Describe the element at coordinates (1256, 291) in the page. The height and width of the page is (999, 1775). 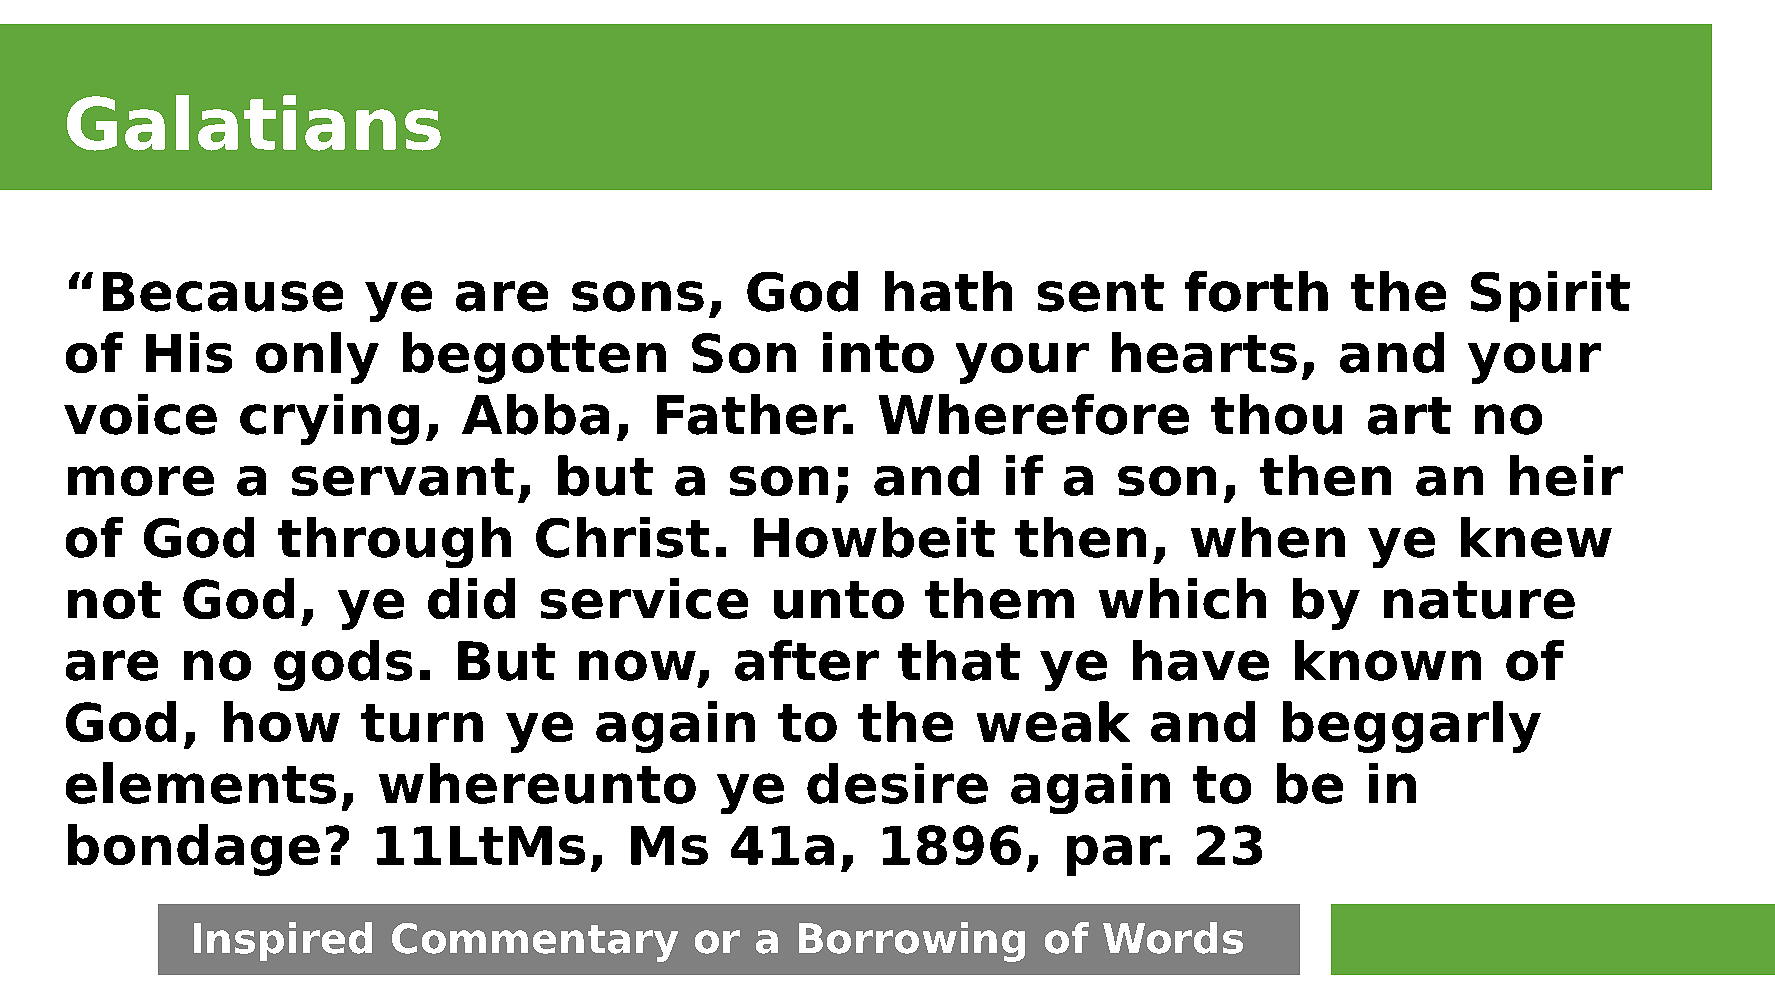
I see `forth` at that location.
